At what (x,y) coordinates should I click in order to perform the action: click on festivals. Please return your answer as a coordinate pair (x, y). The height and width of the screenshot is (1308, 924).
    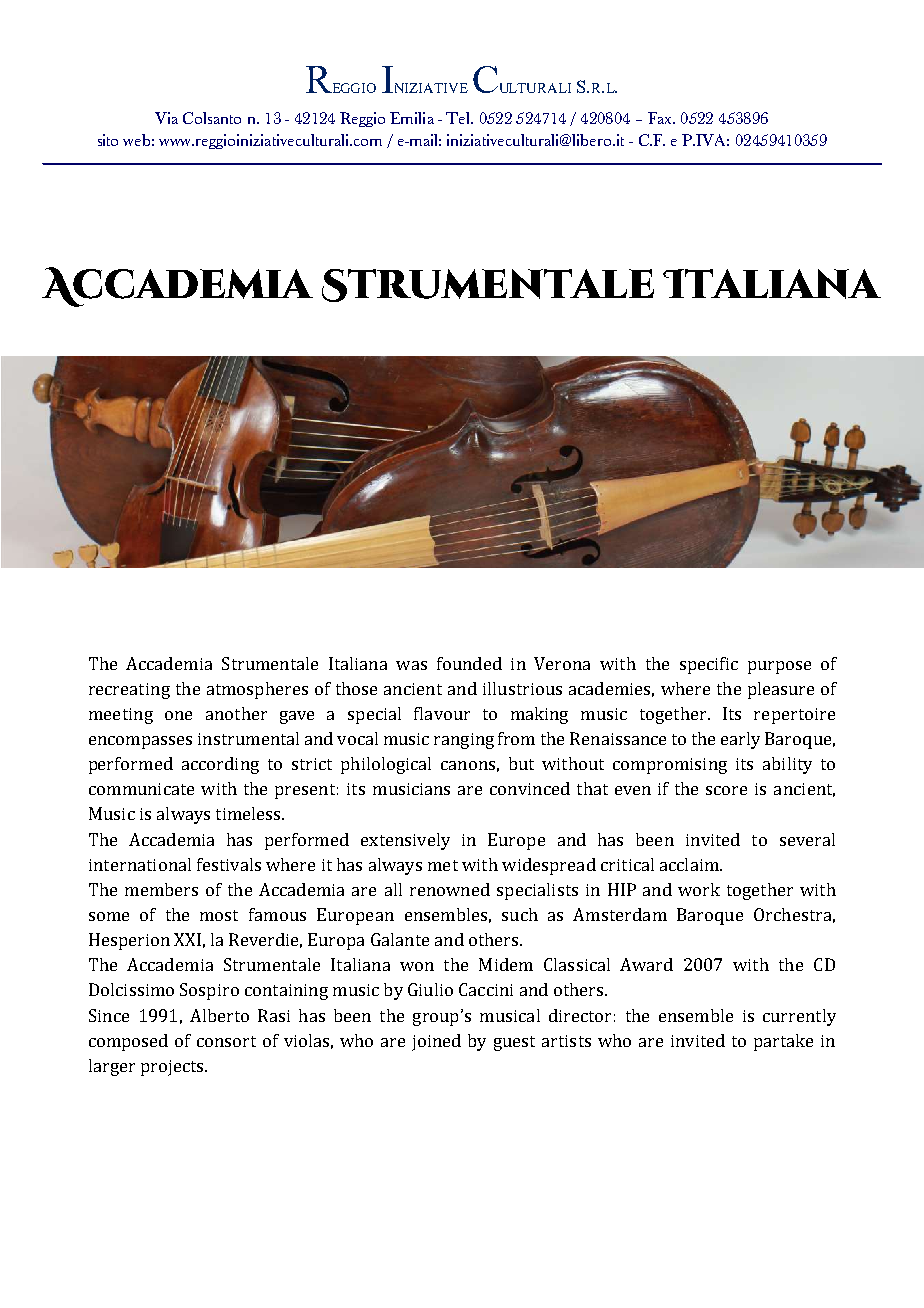
    Looking at the image, I should click on (229, 864).
